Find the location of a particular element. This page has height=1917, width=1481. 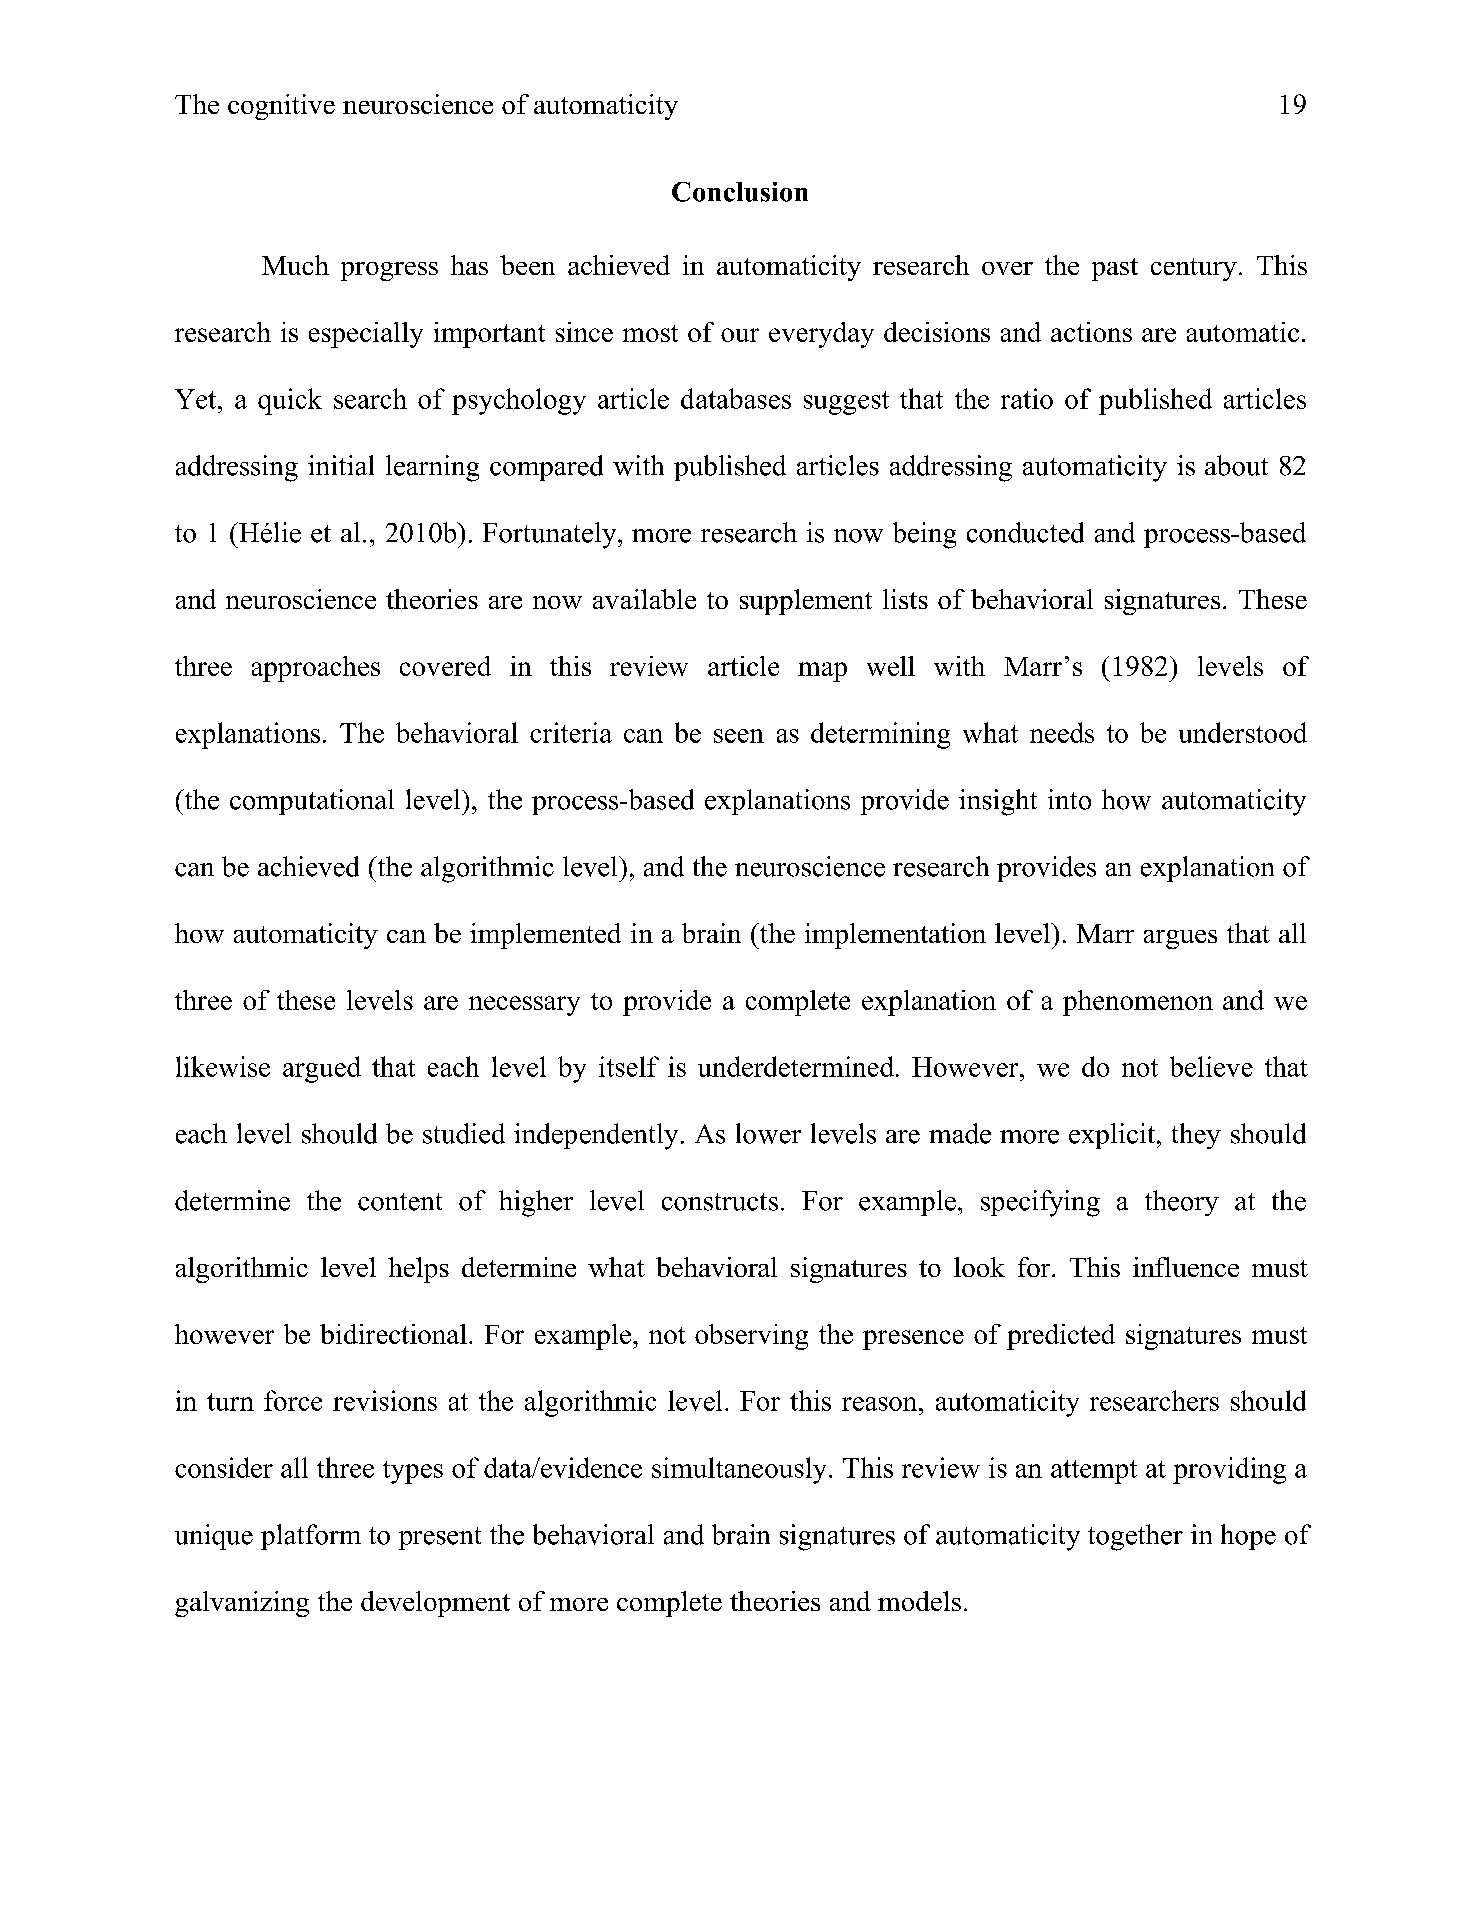

conducted is located at coordinates (1025, 532).
